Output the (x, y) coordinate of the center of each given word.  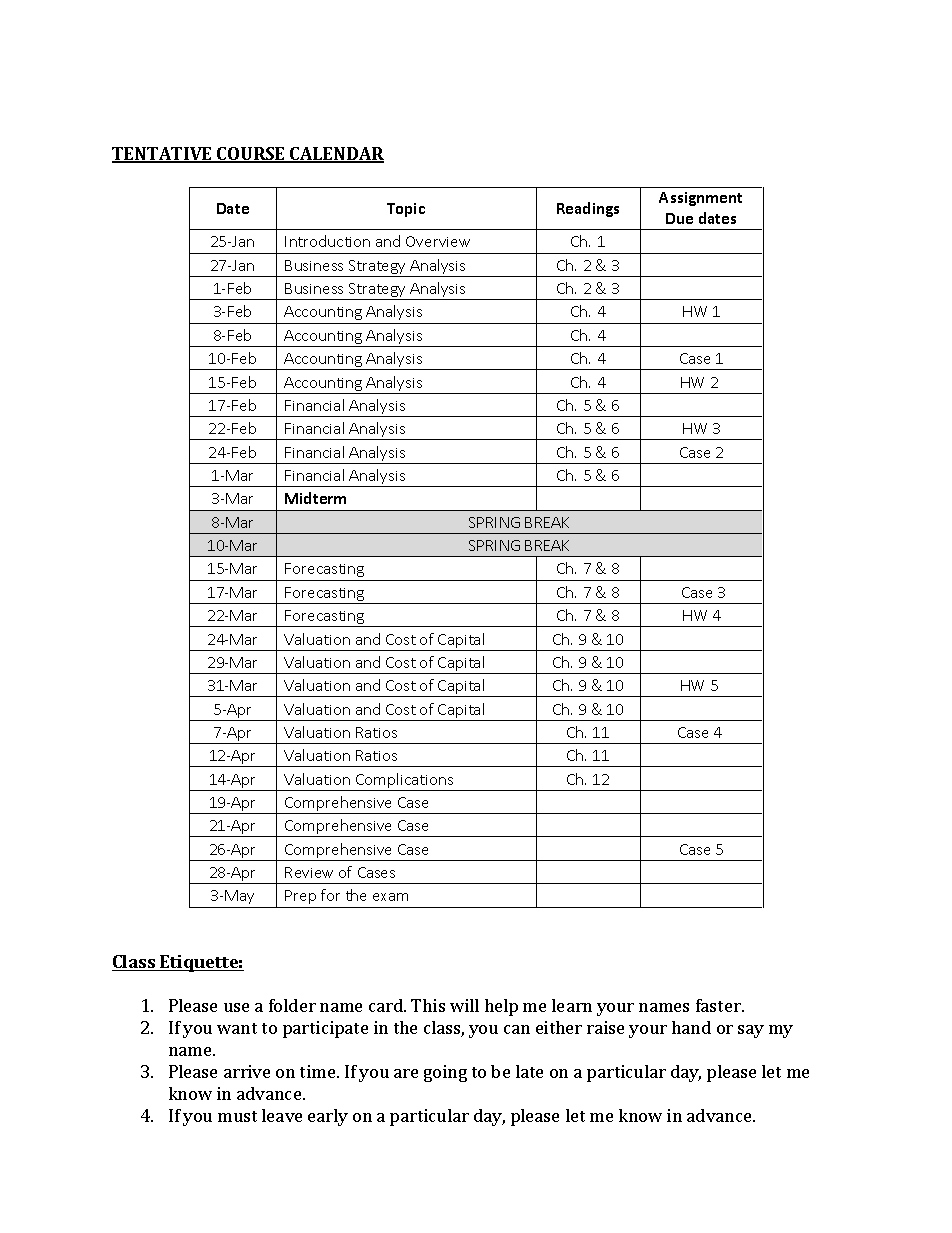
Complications (405, 782)
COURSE (251, 155)
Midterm (315, 498)
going (445, 1073)
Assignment (700, 199)
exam (390, 897)
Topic (406, 210)
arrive (247, 1071)
